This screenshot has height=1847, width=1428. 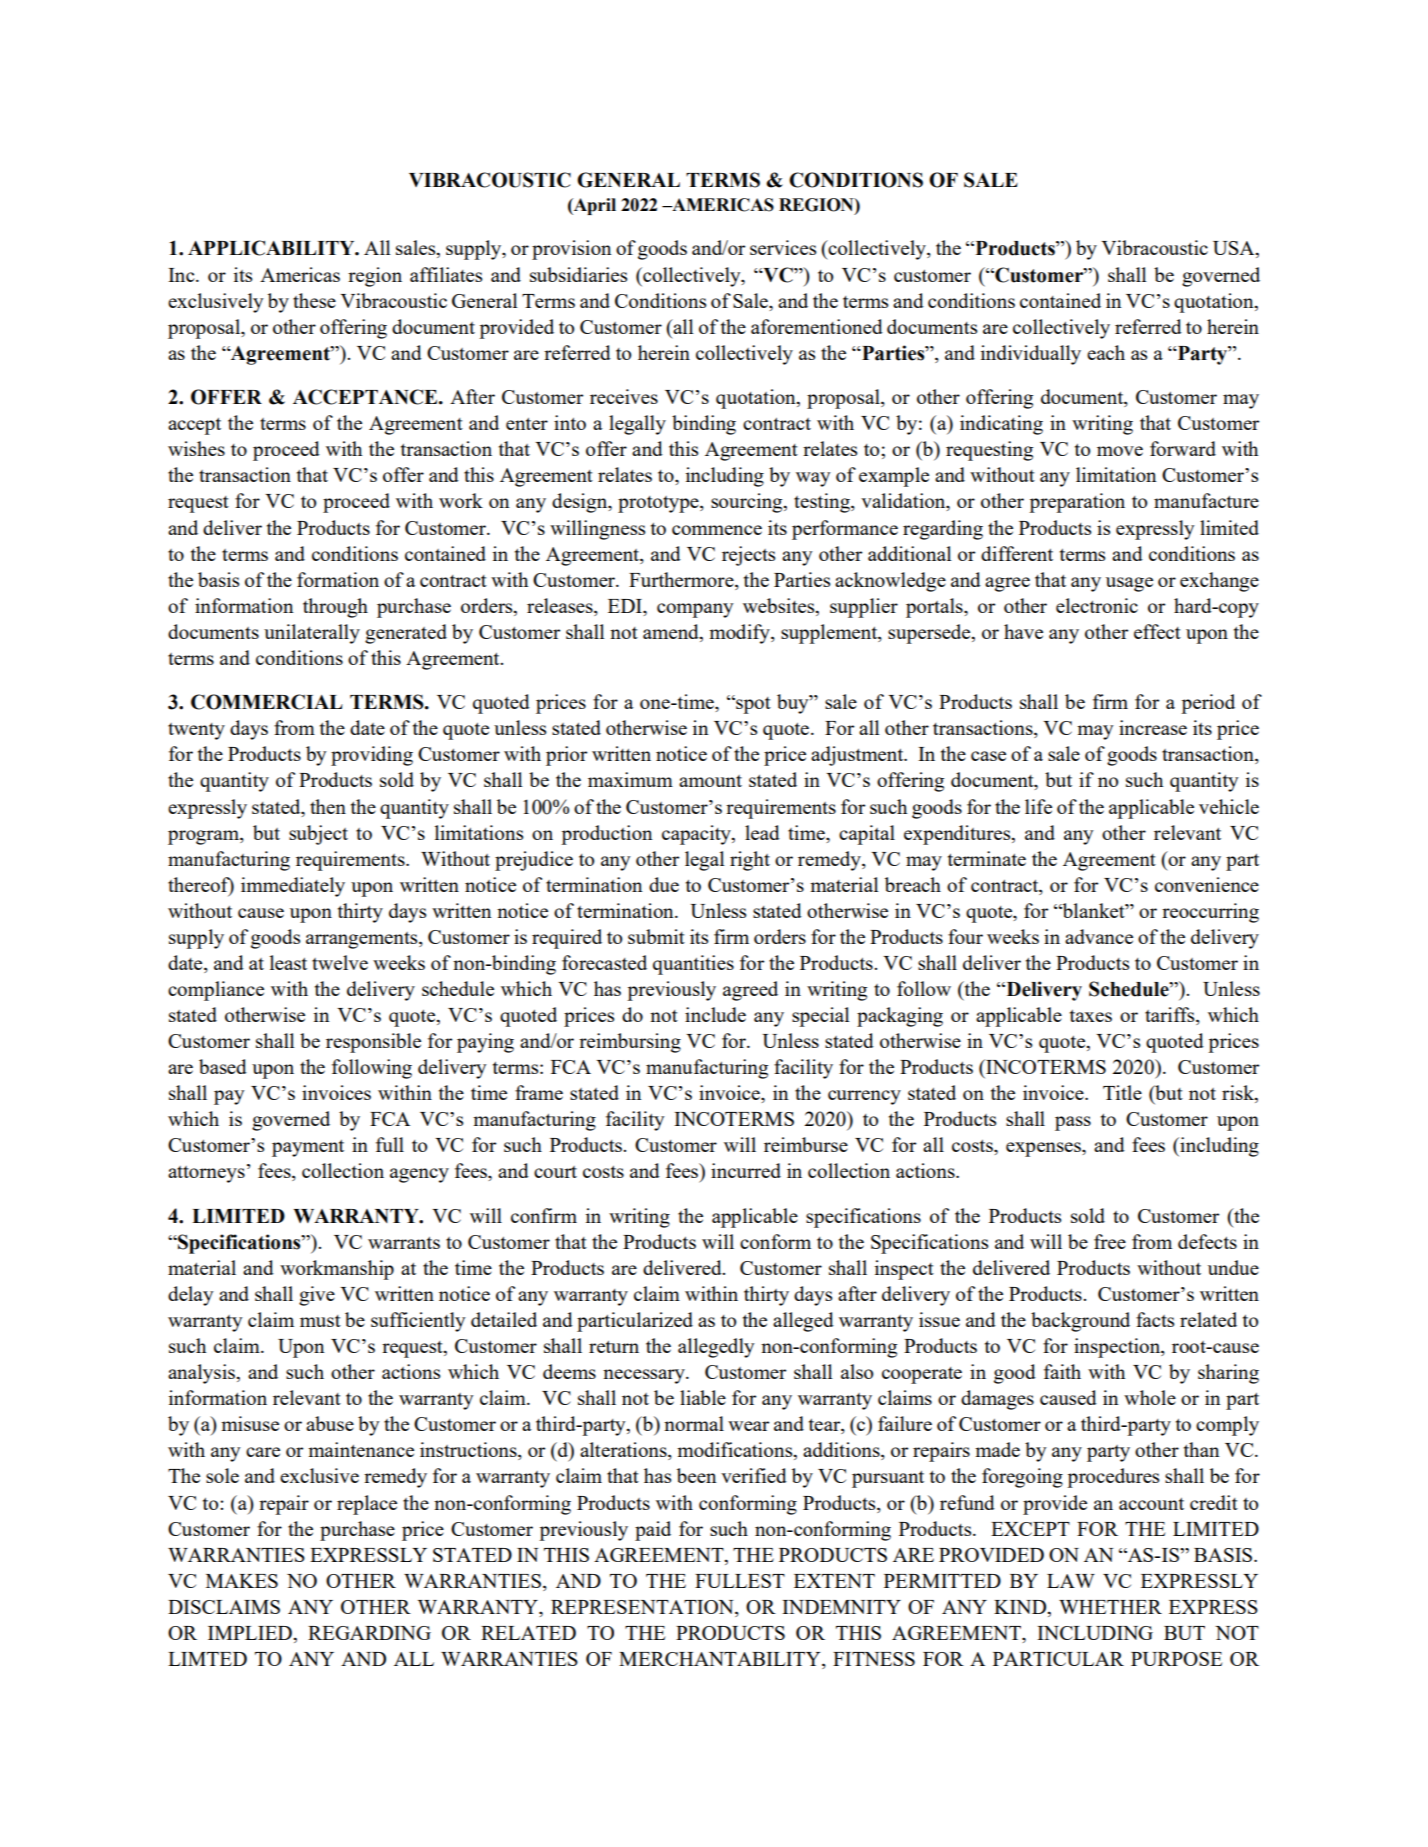 What do you see at coordinates (317, 1296) in the screenshot?
I see `give` at bounding box center [317, 1296].
